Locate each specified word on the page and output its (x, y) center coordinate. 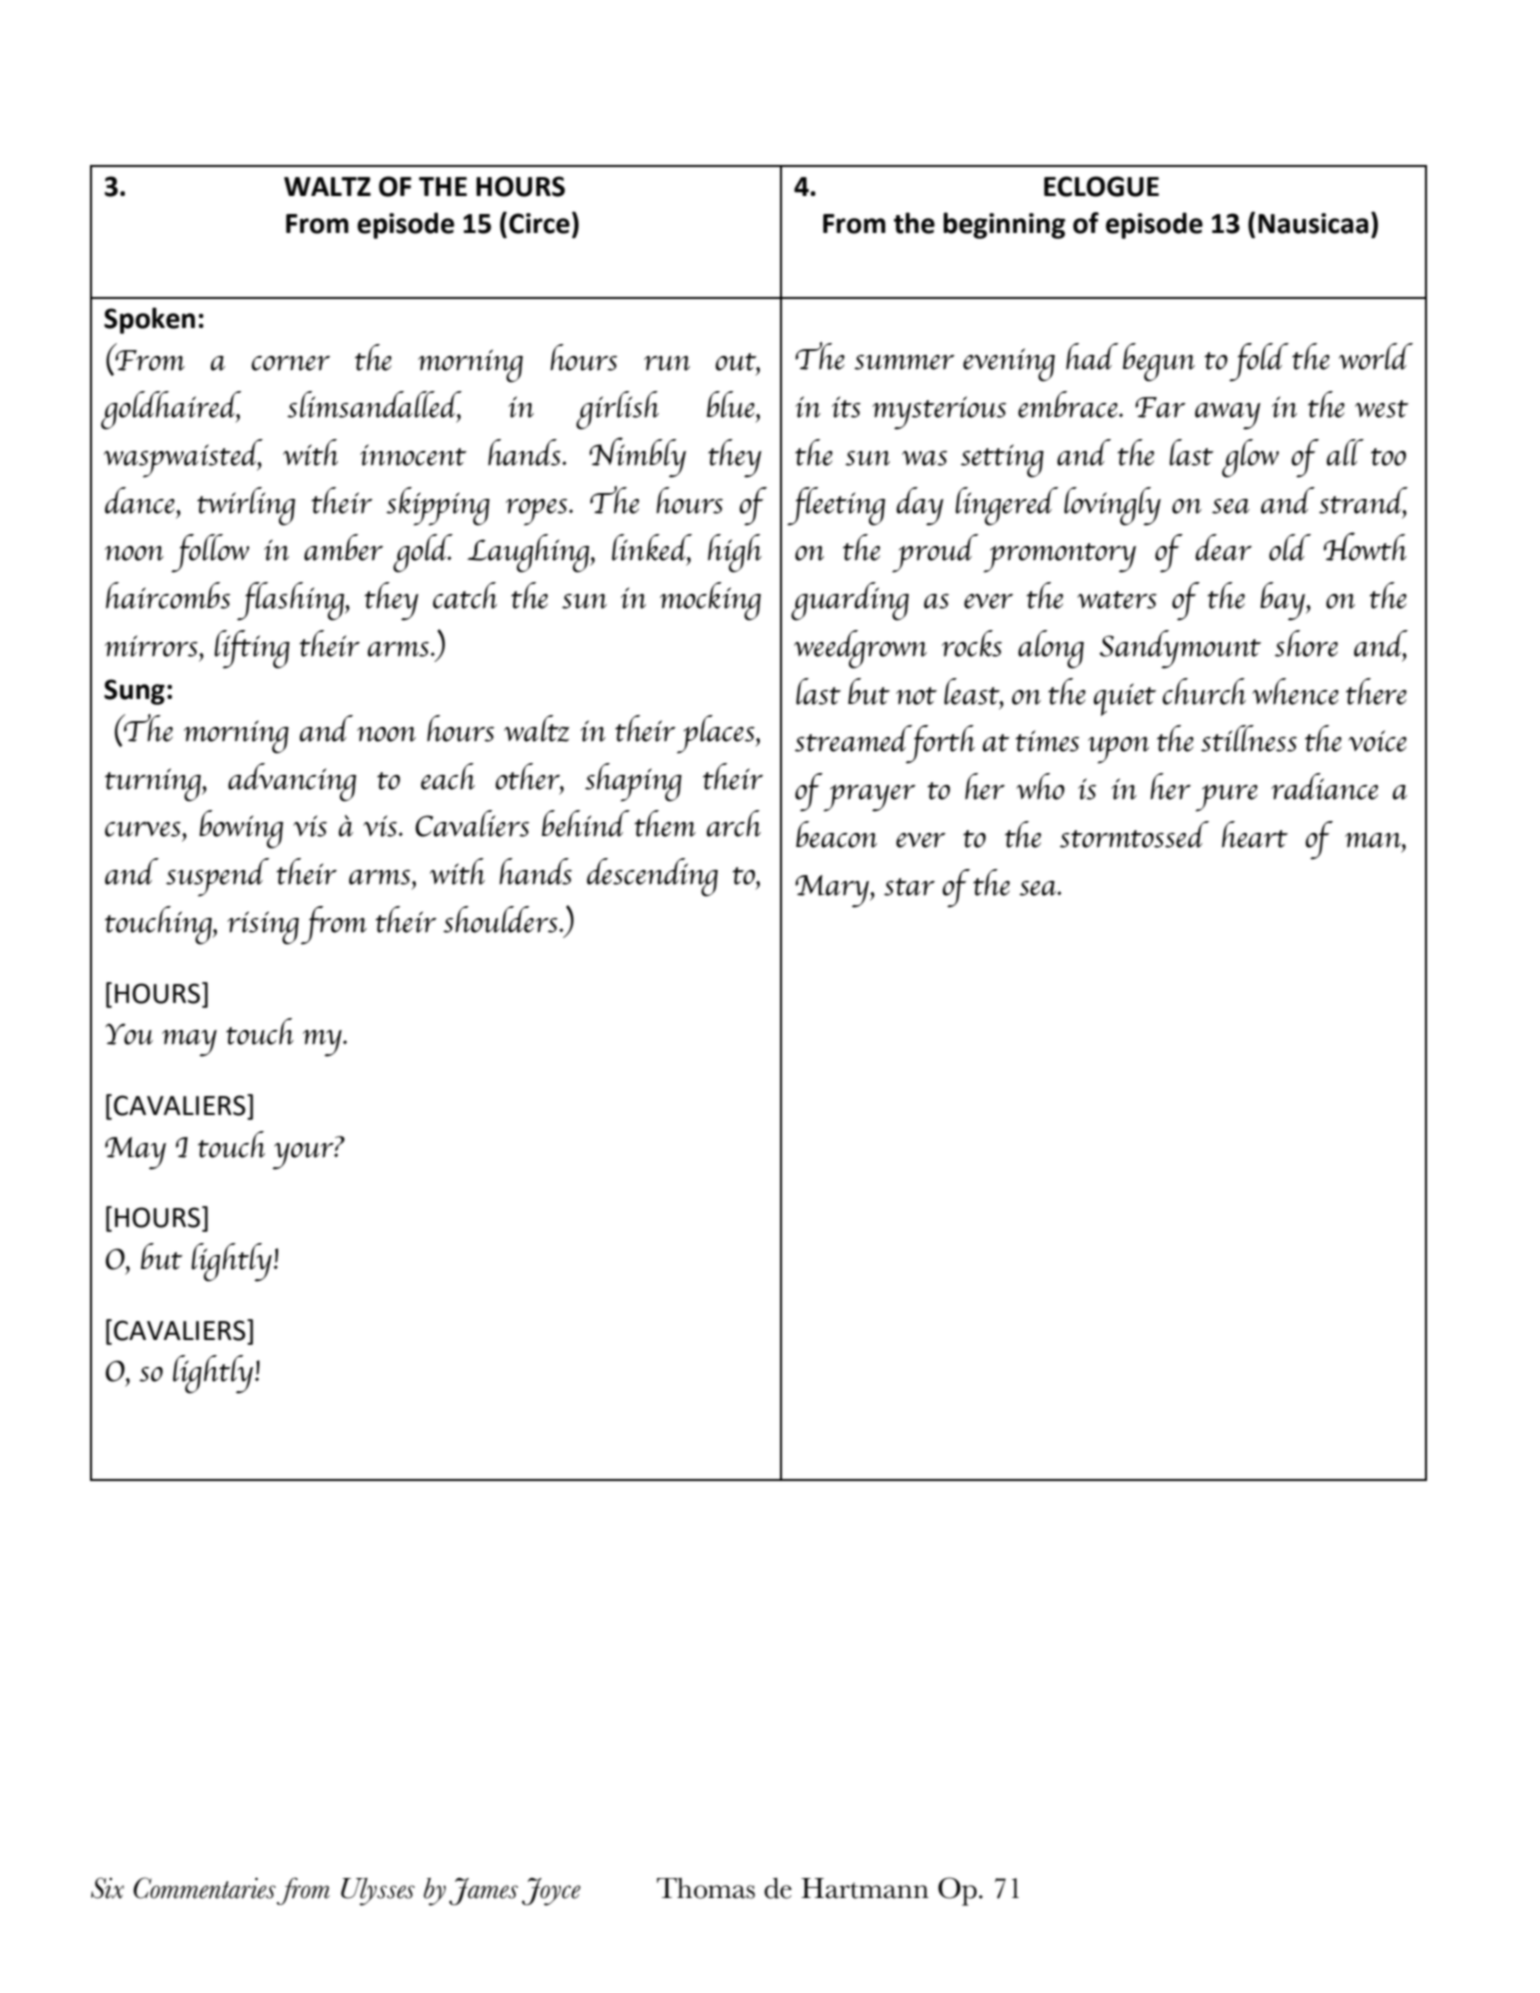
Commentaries (204, 1888)
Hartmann (865, 1888)
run (667, 363)
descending (652, 877)
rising (263, 928)
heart (1255, 834)
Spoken (149, 320)
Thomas (706, 1888)
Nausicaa (1313, 223)
